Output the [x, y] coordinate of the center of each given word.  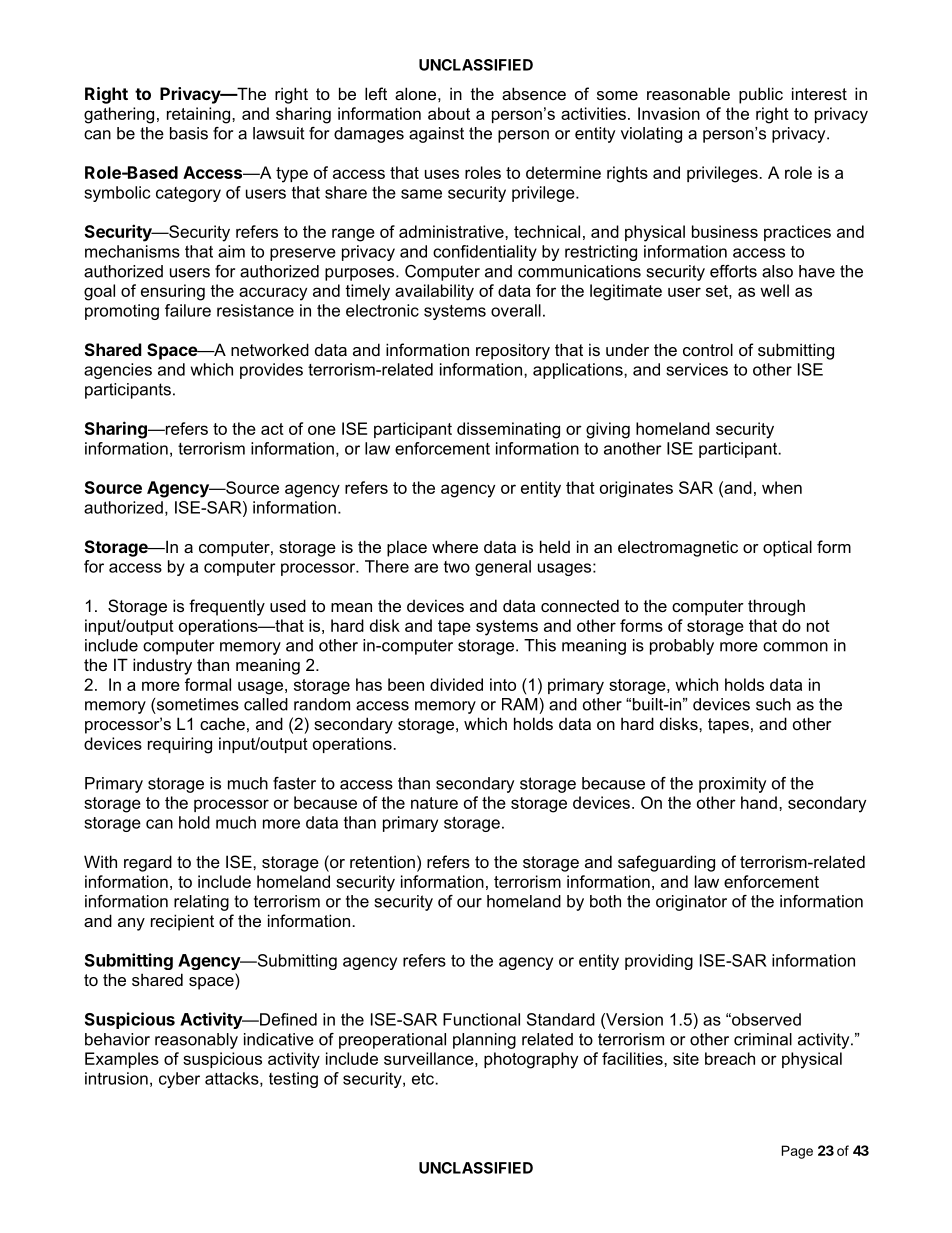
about [449, 113]
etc [424, 1079]
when [782, 487]
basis [189, 133]
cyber [179, 1080]
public [761, 95]
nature [434, 803]
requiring [180, 745]
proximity [732, 785]
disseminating [508, 430]
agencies [118, 371]
